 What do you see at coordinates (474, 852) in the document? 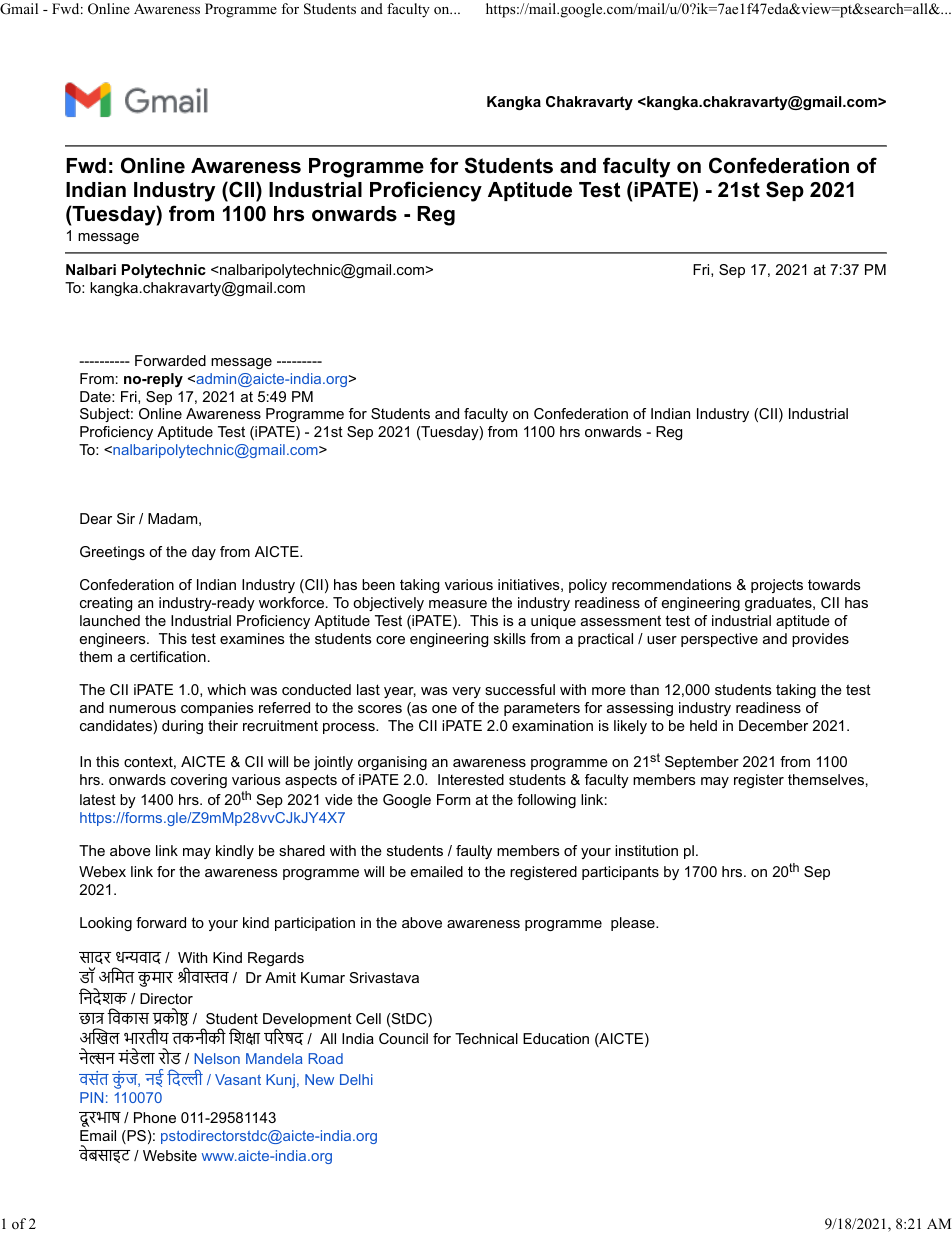
I see `faulty` at bounding box center [474, 852].
